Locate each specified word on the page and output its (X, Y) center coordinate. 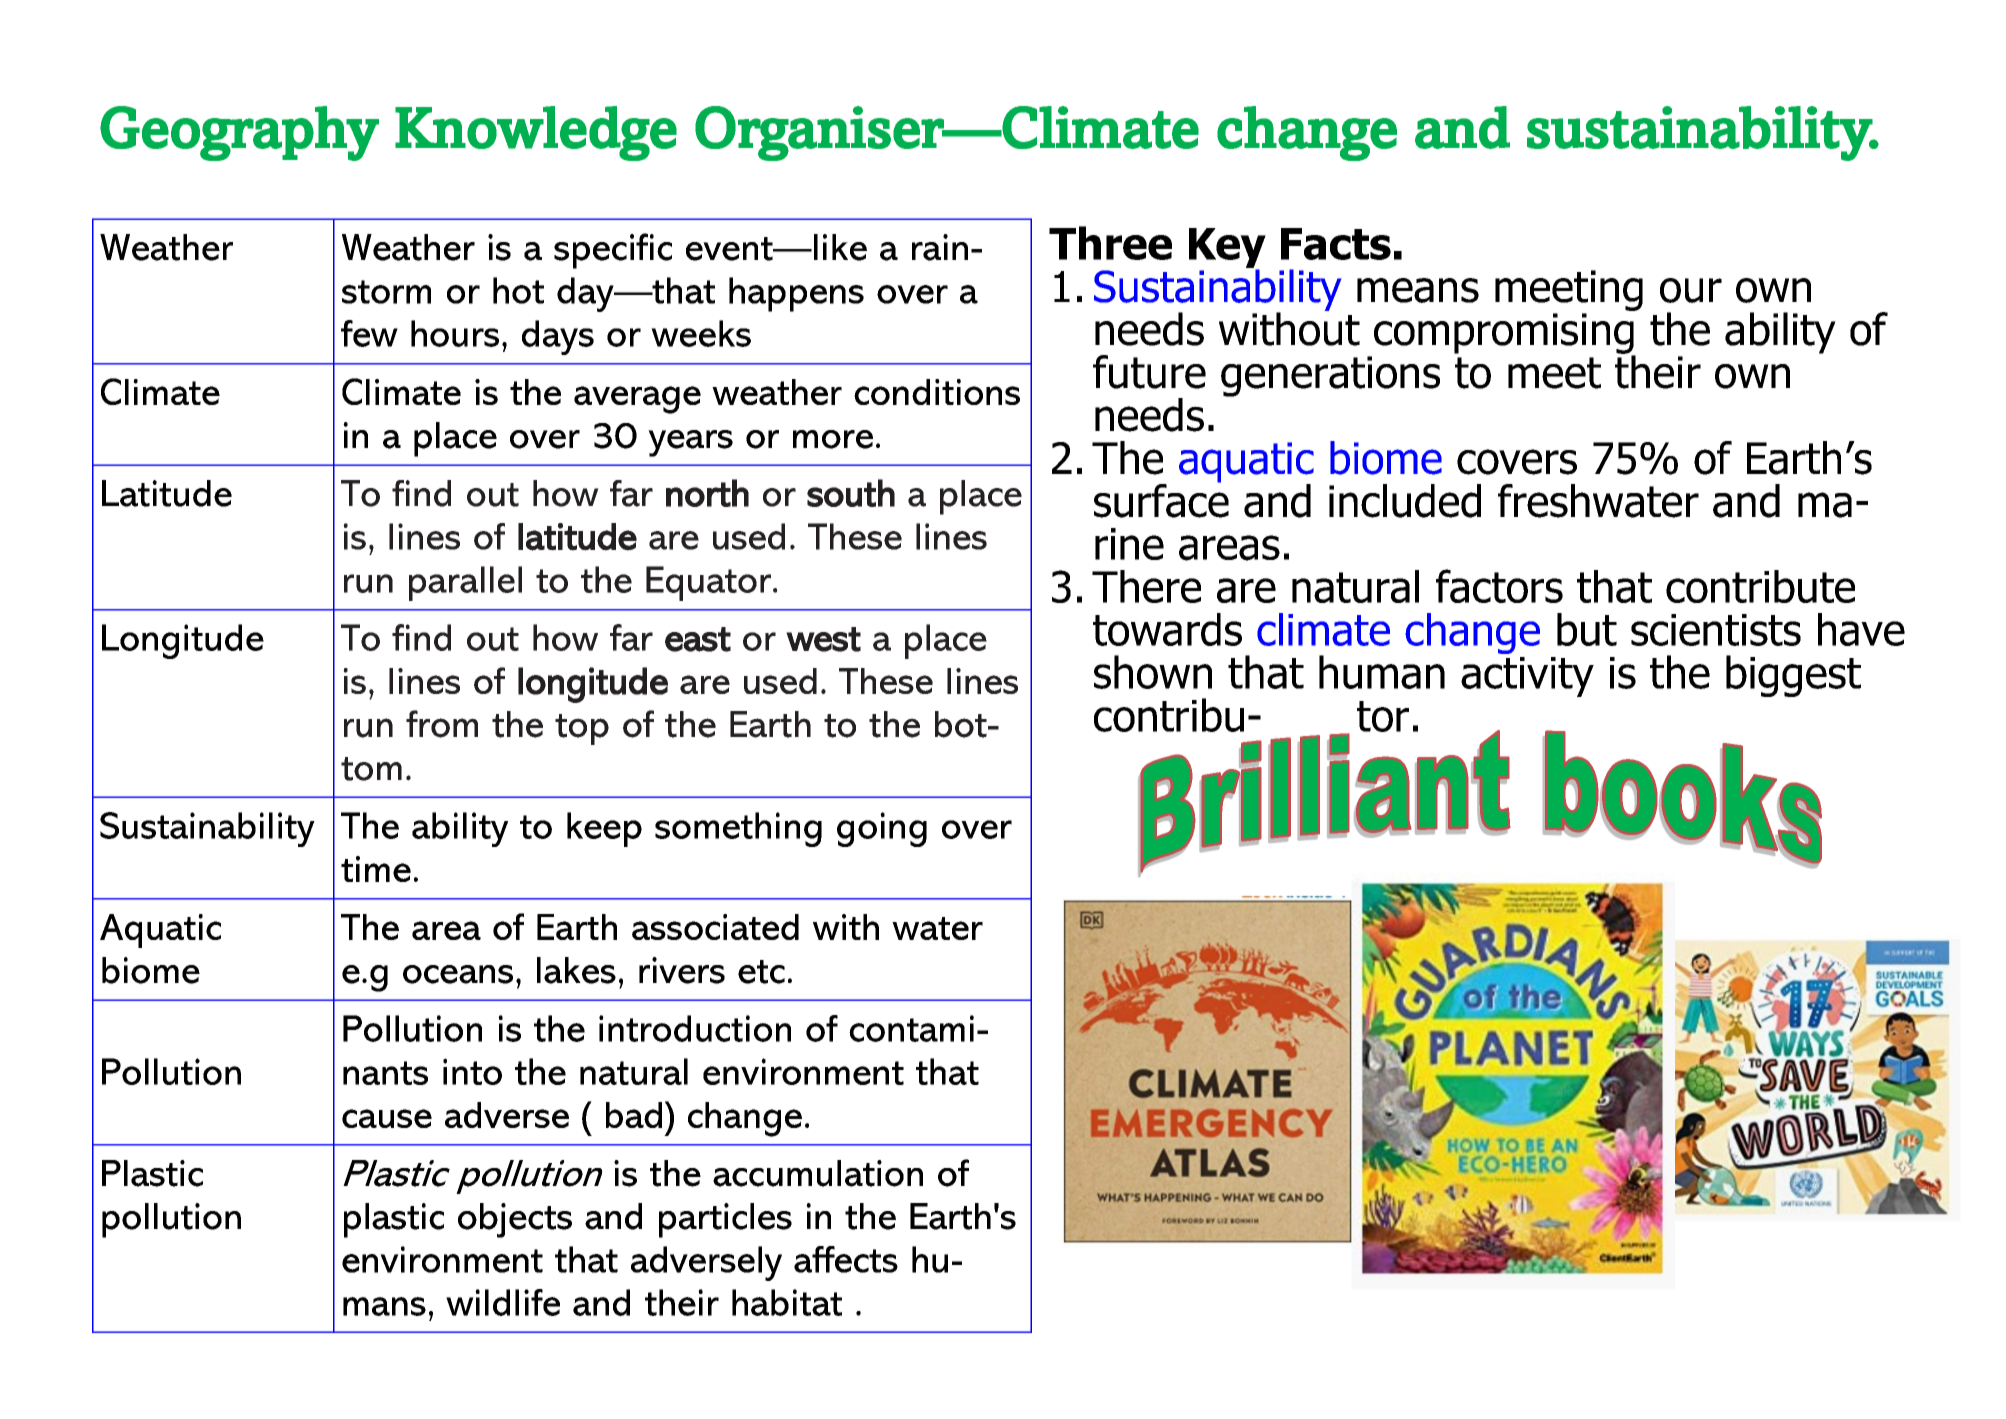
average (637, 400)
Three (1110, 243)
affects (846, 1259)
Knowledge (536, 133)
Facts (1336, 244)
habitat (787, 1302)
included (1405, 501)
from (442, 724)
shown (1153, 672)
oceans (458, 974)
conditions (937, 392)
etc (761, 972)
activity (1527, 677)
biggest (1793, 676)
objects (515, 1220)
